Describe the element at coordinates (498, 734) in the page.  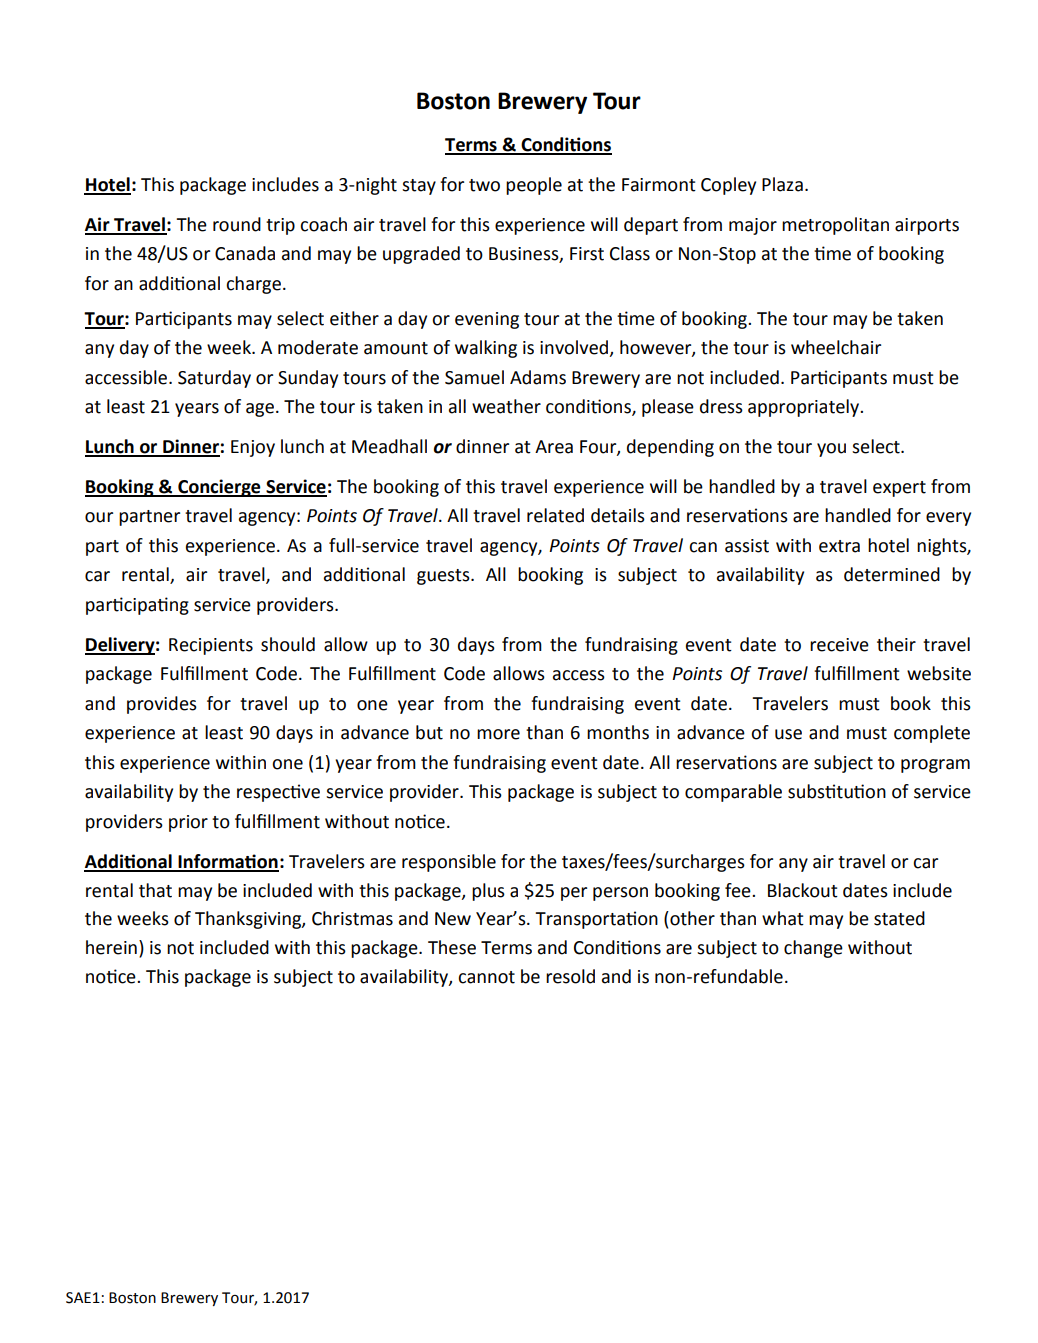
I see `more` at that location.
